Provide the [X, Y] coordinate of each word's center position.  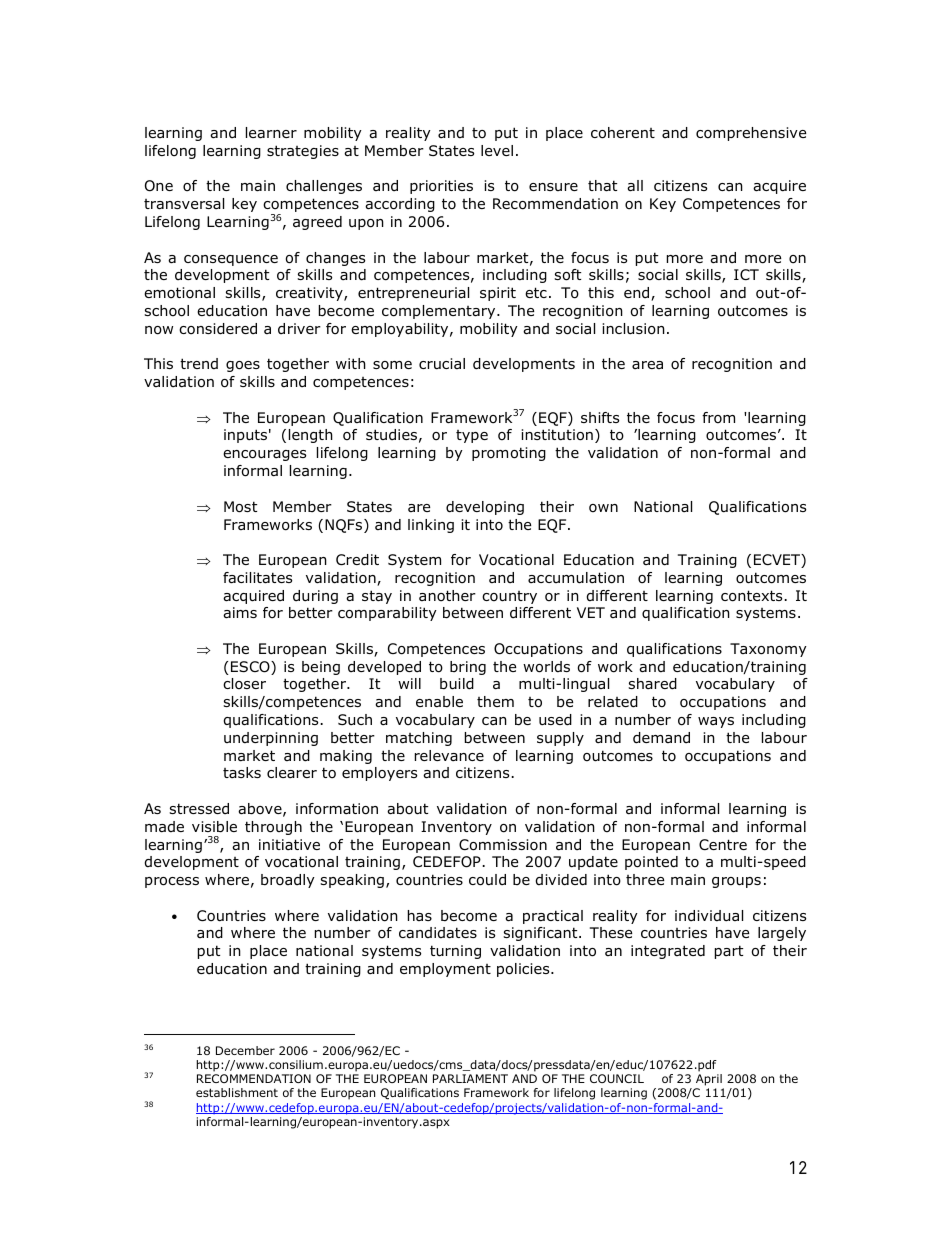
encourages [264, 455]
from [718, 418]
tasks [242, 772]
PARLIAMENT [470, 1078]
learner [271, 133]
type [472, 436]
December [245, 1050]
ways [716, 722]
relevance [449, 755]
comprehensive [751, 134]
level [497, 150]
